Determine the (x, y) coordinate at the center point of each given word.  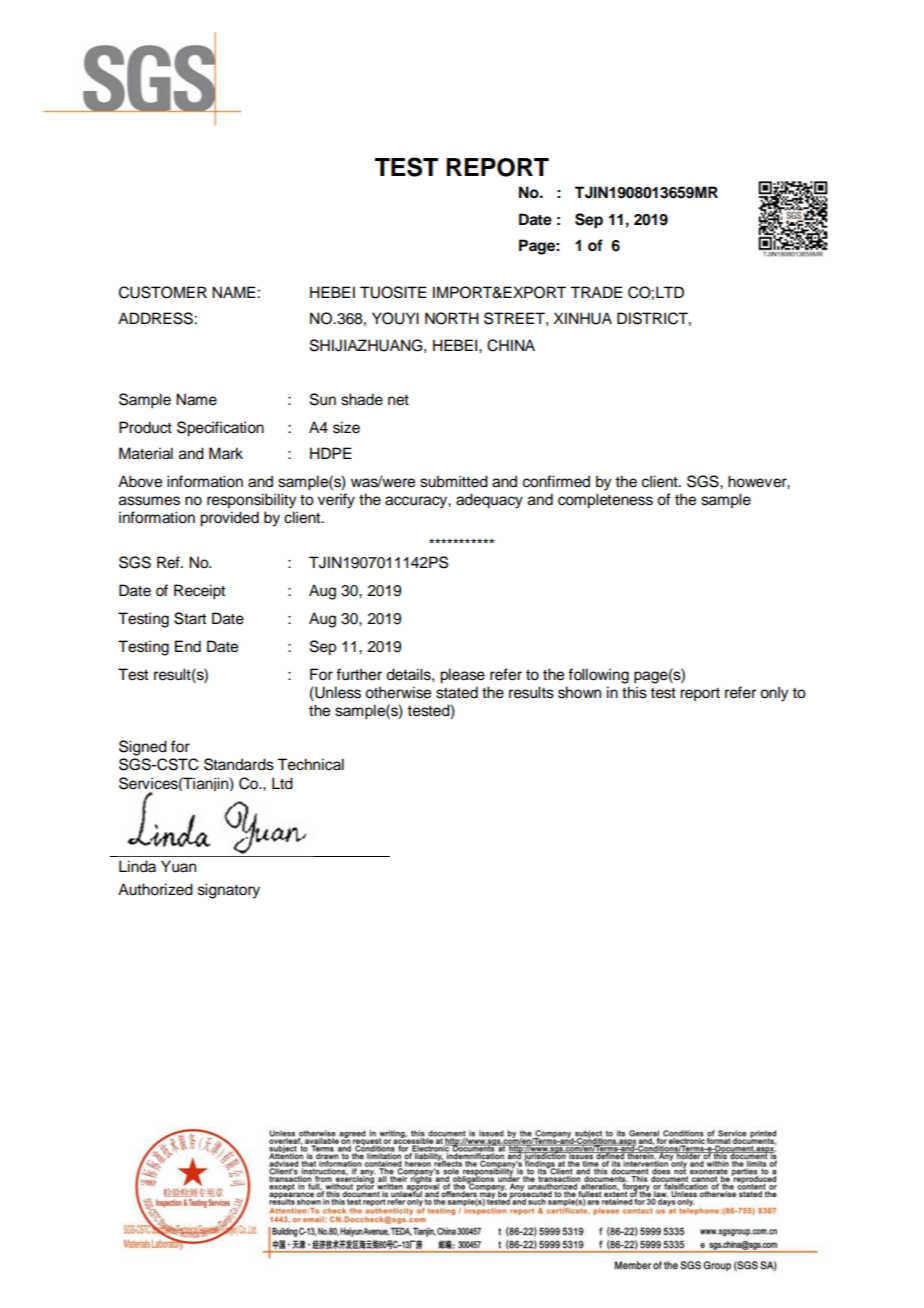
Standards (239, 764)
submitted (454, 481)
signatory (229, 891)
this (634, 692)
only (774, 694)
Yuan (178, 866)
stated (457, 692)
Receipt (199, 592)
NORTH (452, 318)
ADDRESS (155, 318)
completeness (605, 501)
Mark (226, 453)
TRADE (596, 292)
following (598, 676)
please (462, 676)
